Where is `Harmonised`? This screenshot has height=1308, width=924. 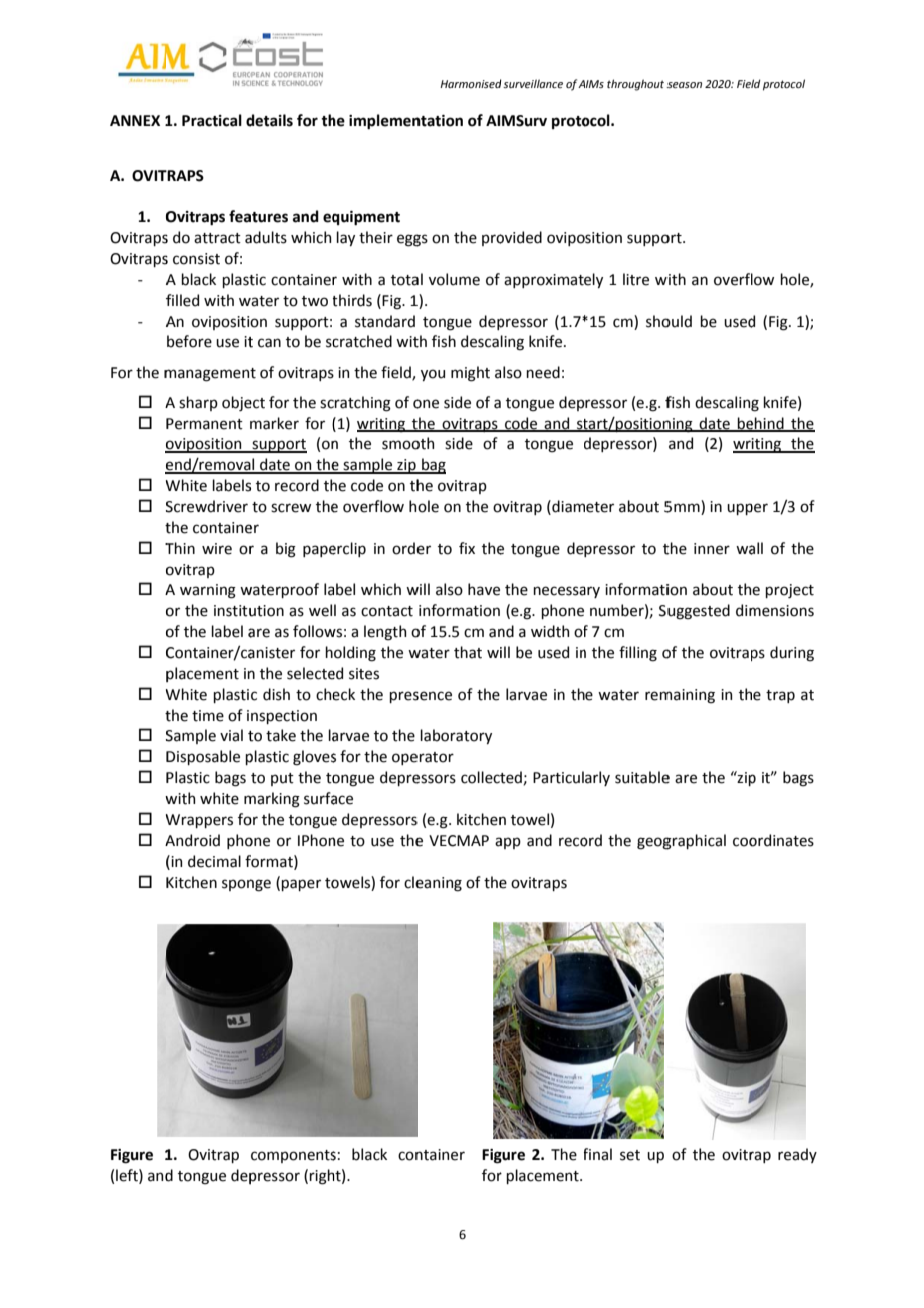
Harmonised is located at coordinates (471, 83).
